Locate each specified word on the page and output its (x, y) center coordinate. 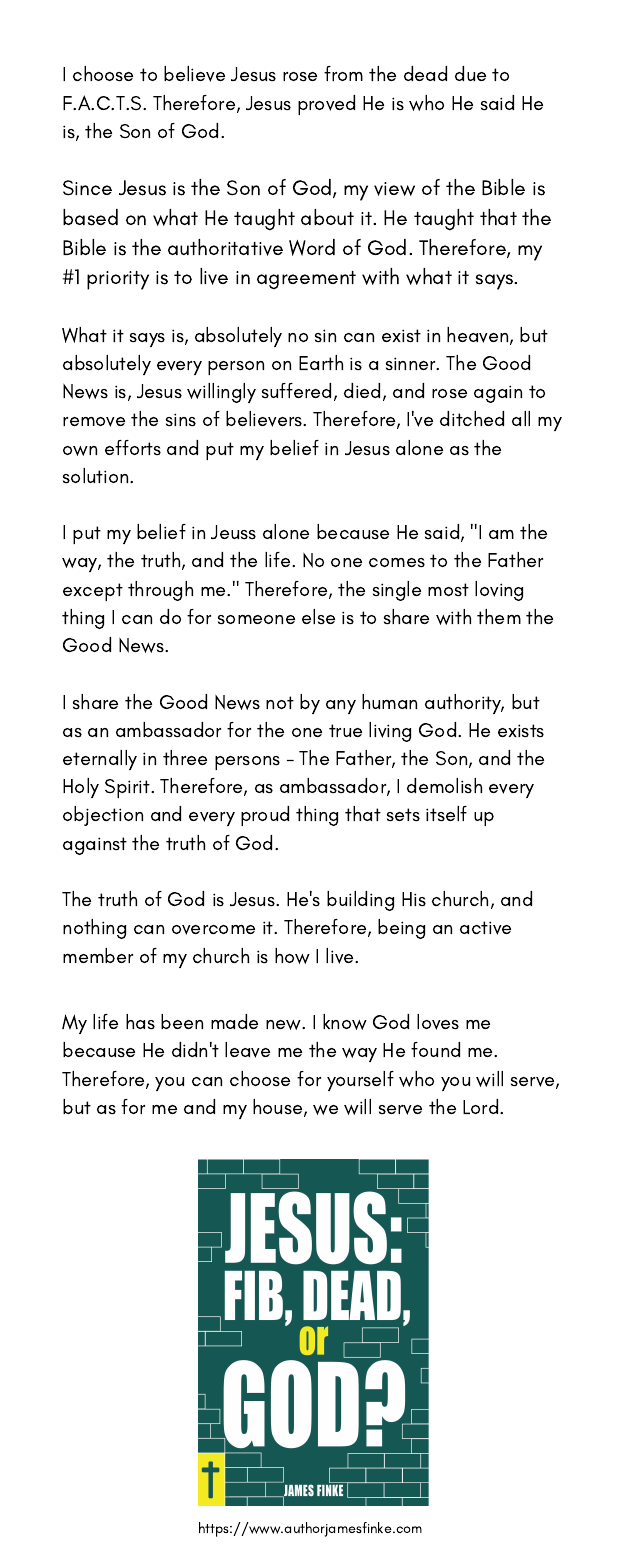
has (140, 1021)
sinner (412, 363)
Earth (321, 362)
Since (87, 188)
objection (103, 816)
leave (247, 1050)
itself (446, 813)
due (470, 73)
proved (326, 105)
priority (118, 280)
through (160, 591)
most (448, 589)
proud (265, 816)
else (318, 616)
